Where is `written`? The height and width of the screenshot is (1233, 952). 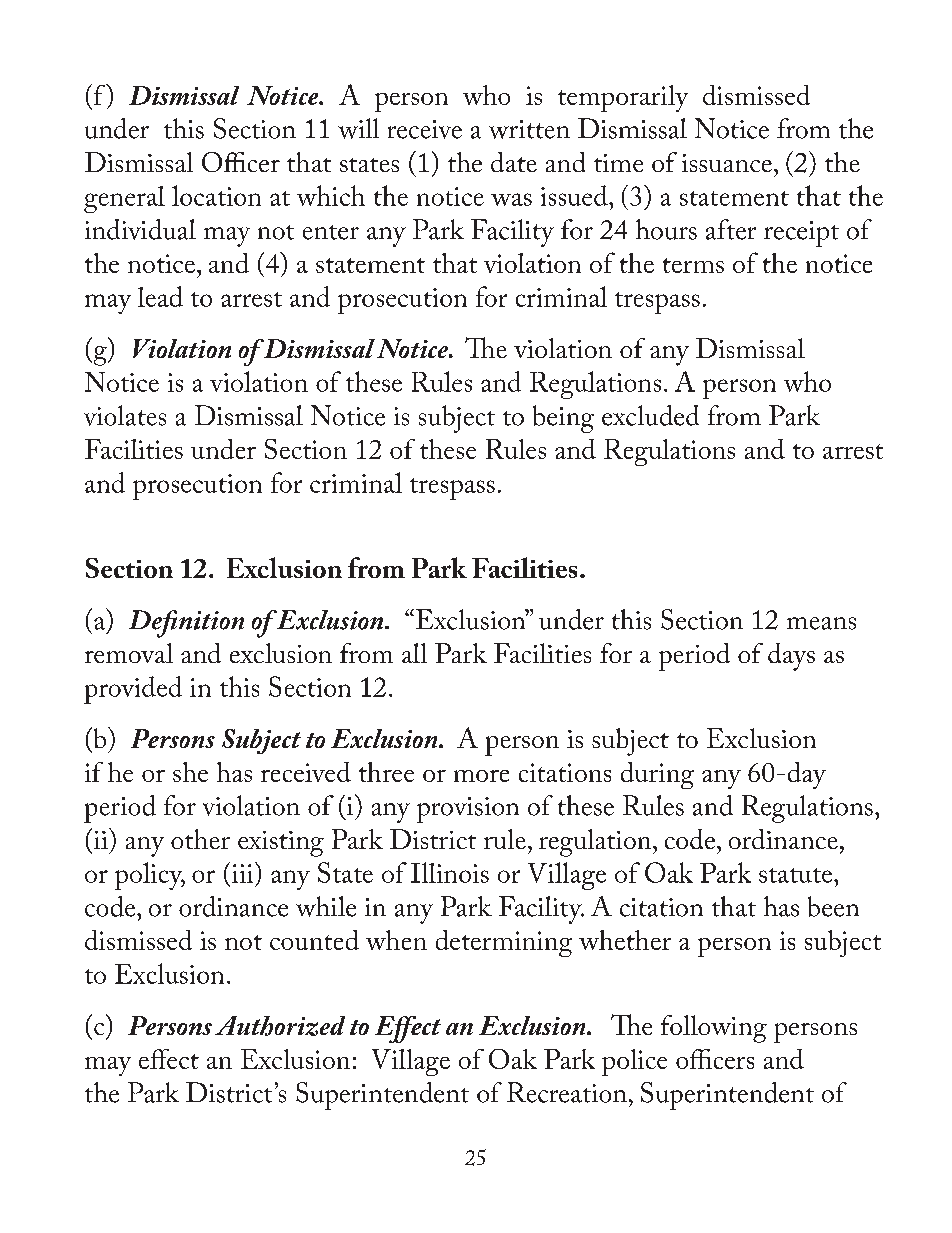 written is located at coordinates (529, 129).
